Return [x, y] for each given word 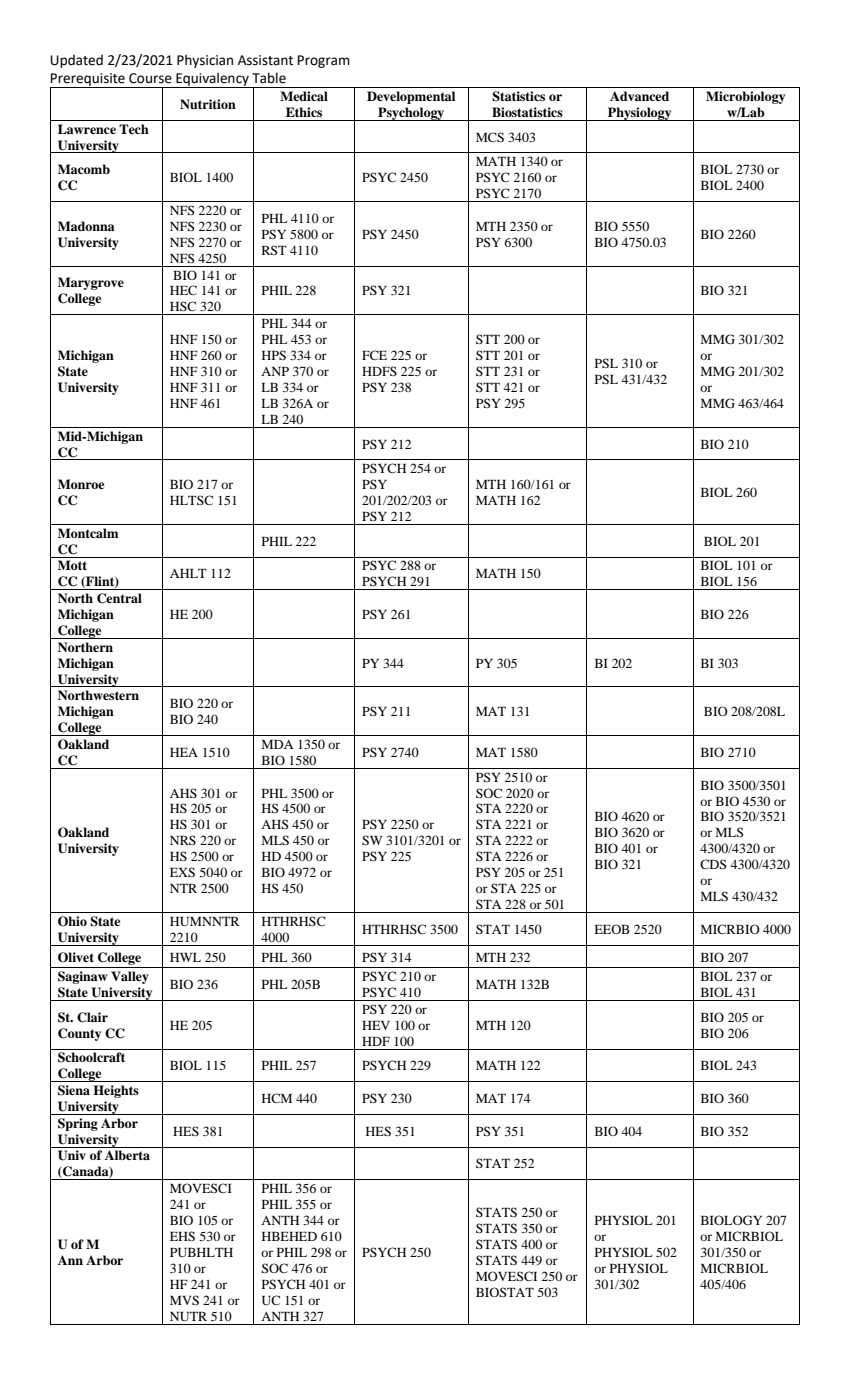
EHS [182, 1236]
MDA [278, 744]
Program [324, 61]
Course [150, 78]
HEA [184, 752]
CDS [713, 864]
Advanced [639, 96]
